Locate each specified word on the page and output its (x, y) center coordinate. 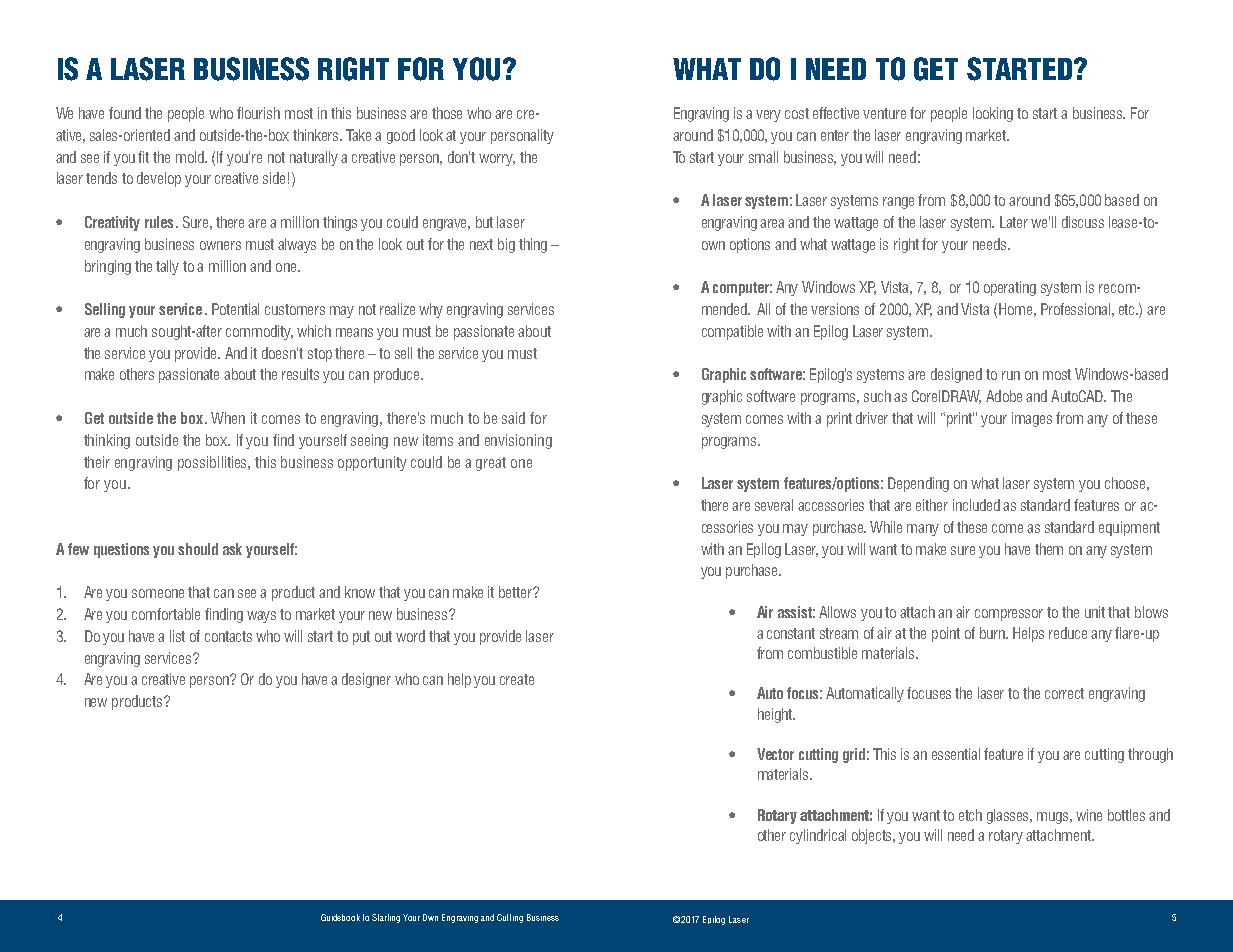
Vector (775, 754)
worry (497, 160)
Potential (235, 309)
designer (366, 680)
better (516, 592)
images (1032, 419)
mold (191, 157)
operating (1010, 288)
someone (158, 593)
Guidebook (340, 917)
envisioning (518, 441)
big (506, 245)
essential (956, 754)
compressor (1009, 615)
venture (884, 113)
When (228, 418)
